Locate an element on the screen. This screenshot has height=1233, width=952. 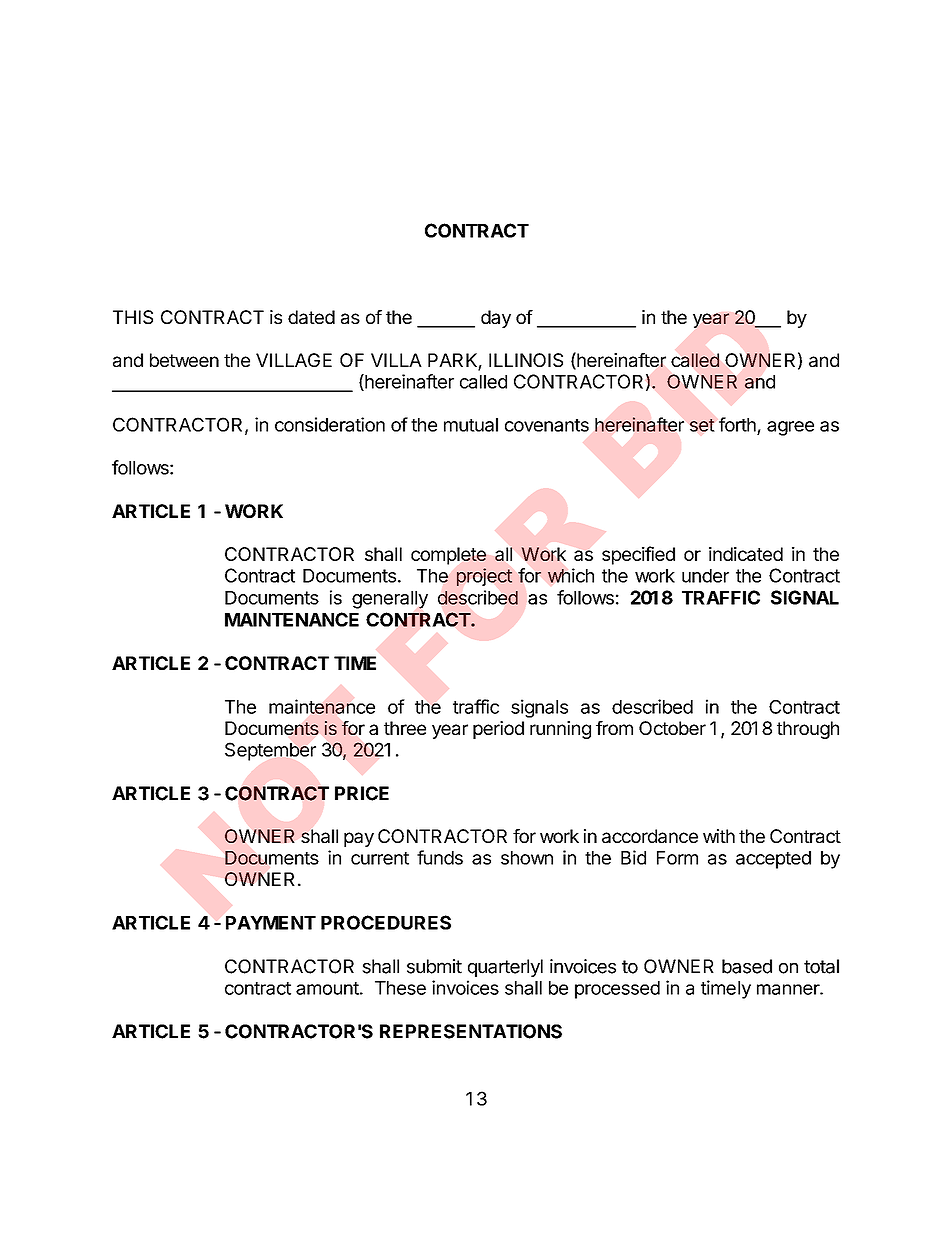
complete is located at coordinates (449, 556).
